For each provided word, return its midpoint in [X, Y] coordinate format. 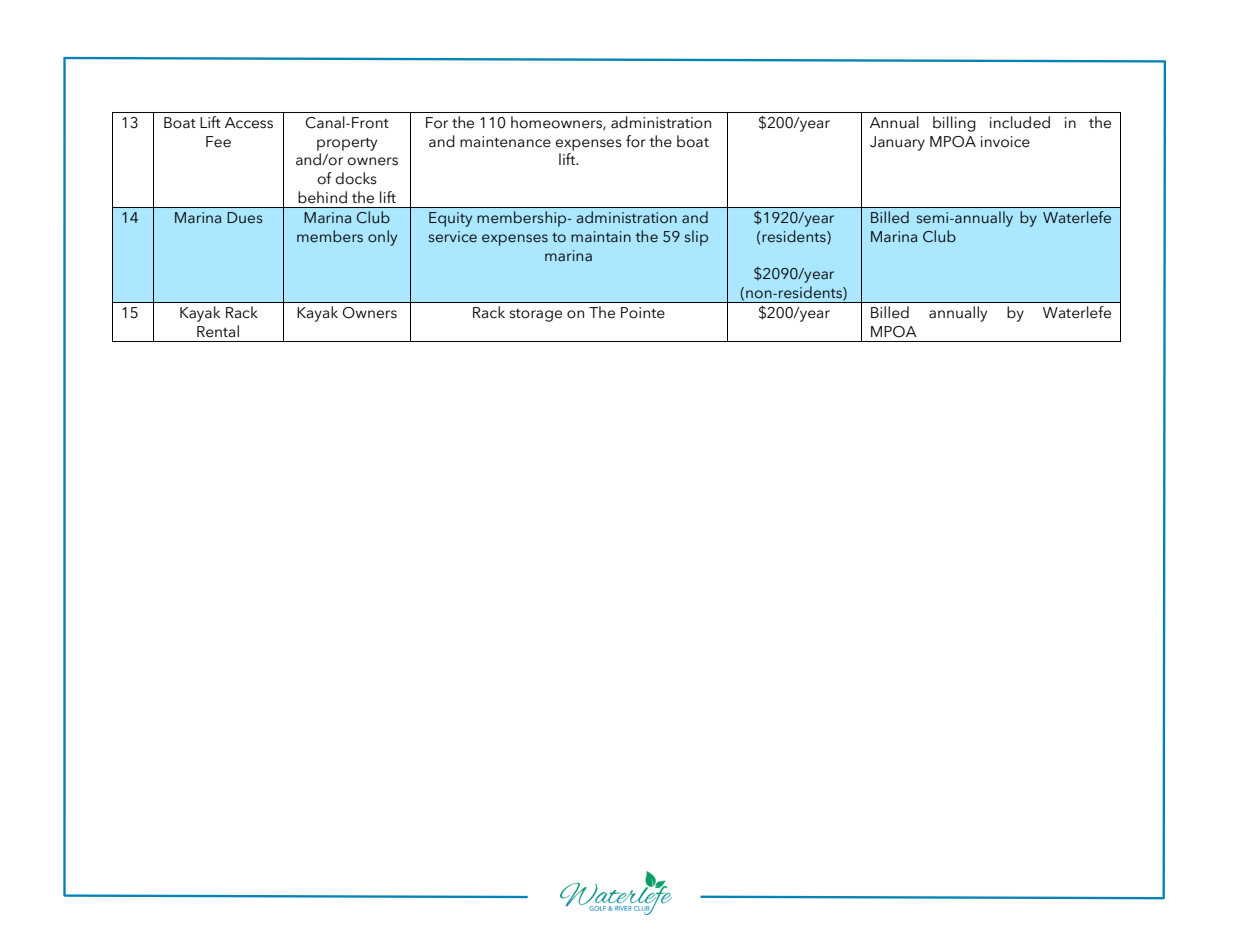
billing [954, 124]
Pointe [643, 313]
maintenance [505, 142]
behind [322, 197]
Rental [218, 331]
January [897, 143]
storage [535, 315]
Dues [245, 218]
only [382, 238]
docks [356, 178]
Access [249, 123]
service [453, 237]
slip [696, 238]
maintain [601, 236]
